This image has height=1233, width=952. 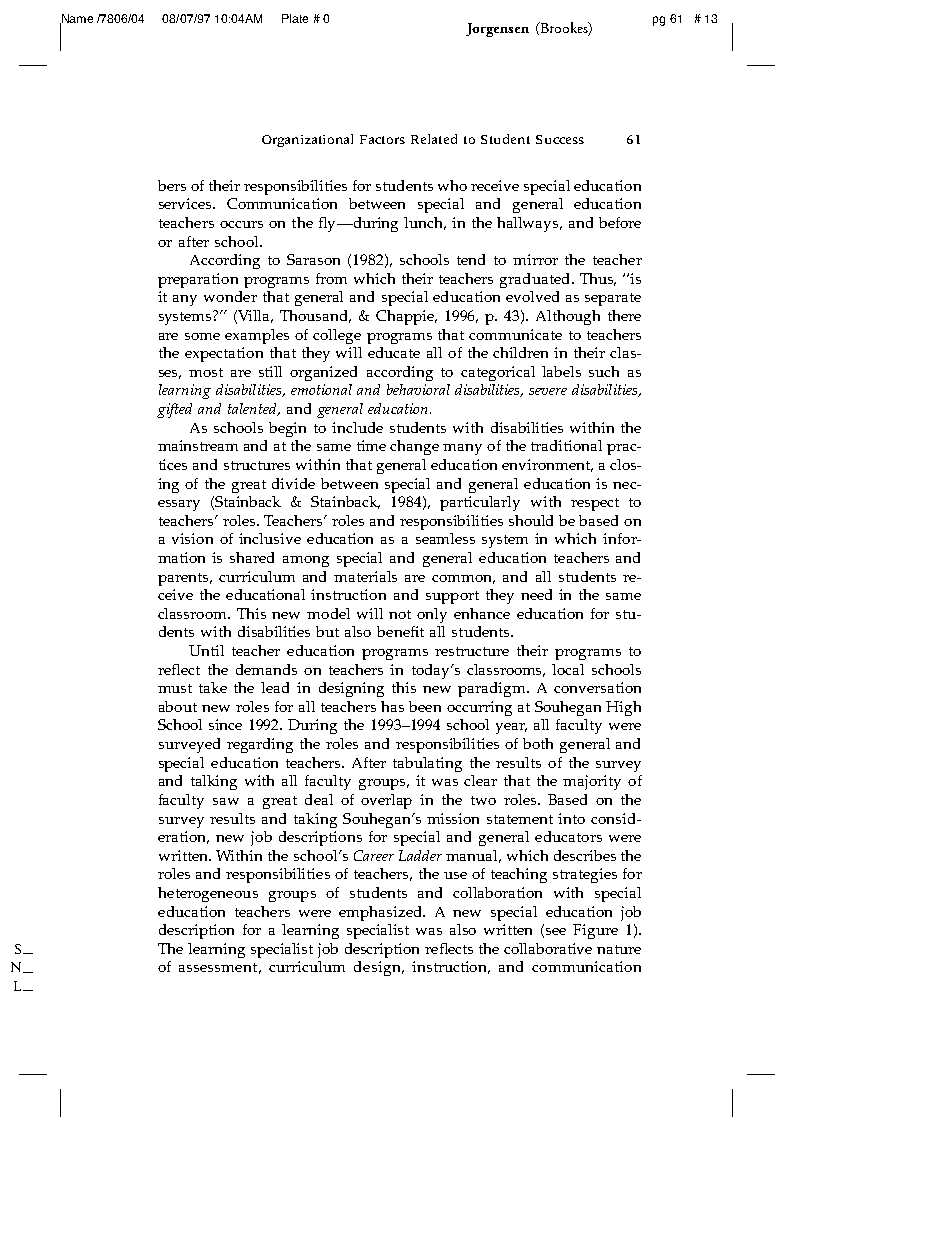 What do you see at coordinates (198, 445) in the image?
I see `mainstream` at bounding box center [198, 445].
